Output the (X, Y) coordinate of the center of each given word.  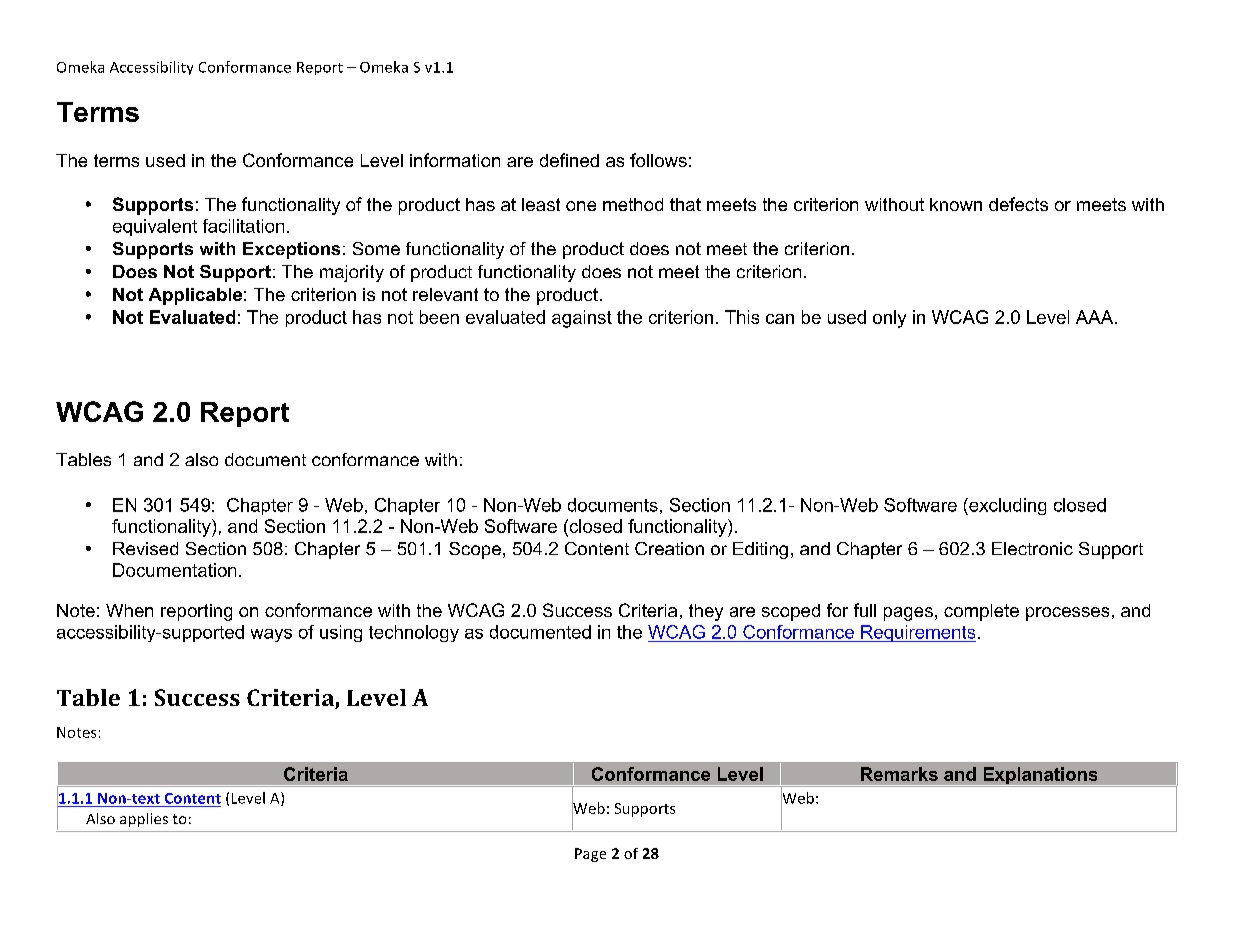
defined (569, 160)
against (582, 319)
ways (271, 635)
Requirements (917, 633)
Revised (145, 548)
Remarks (899, 774)
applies (144, 820)
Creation (669, 548)
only (889, 319)
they (706, 612)
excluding (1006, 506)
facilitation (243, 226)
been (439, 317)
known (956, 204)
